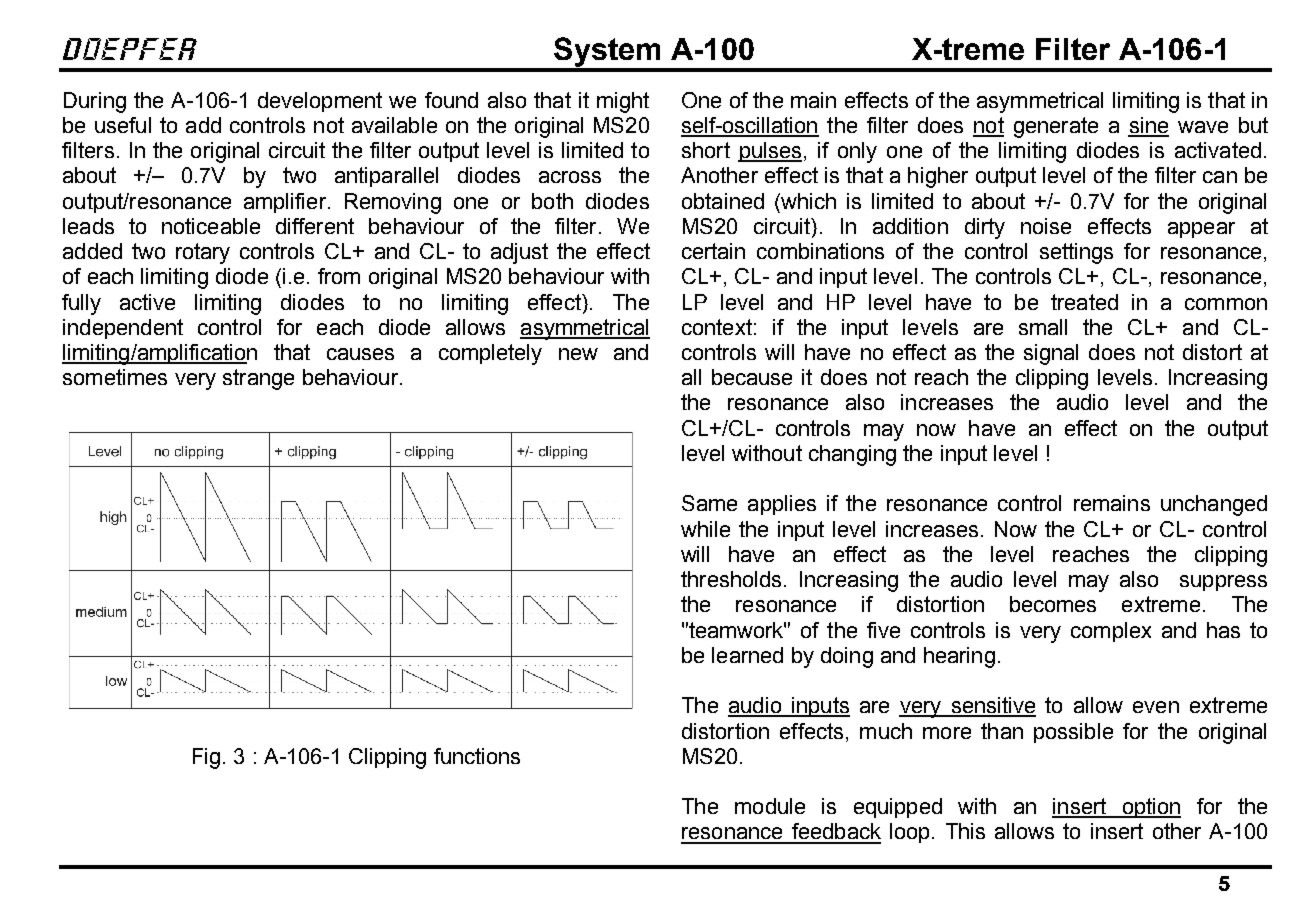 Image resolution: width=1307 pixels, height=924 pixels. I want to click on treated, so click(1084, 302).
